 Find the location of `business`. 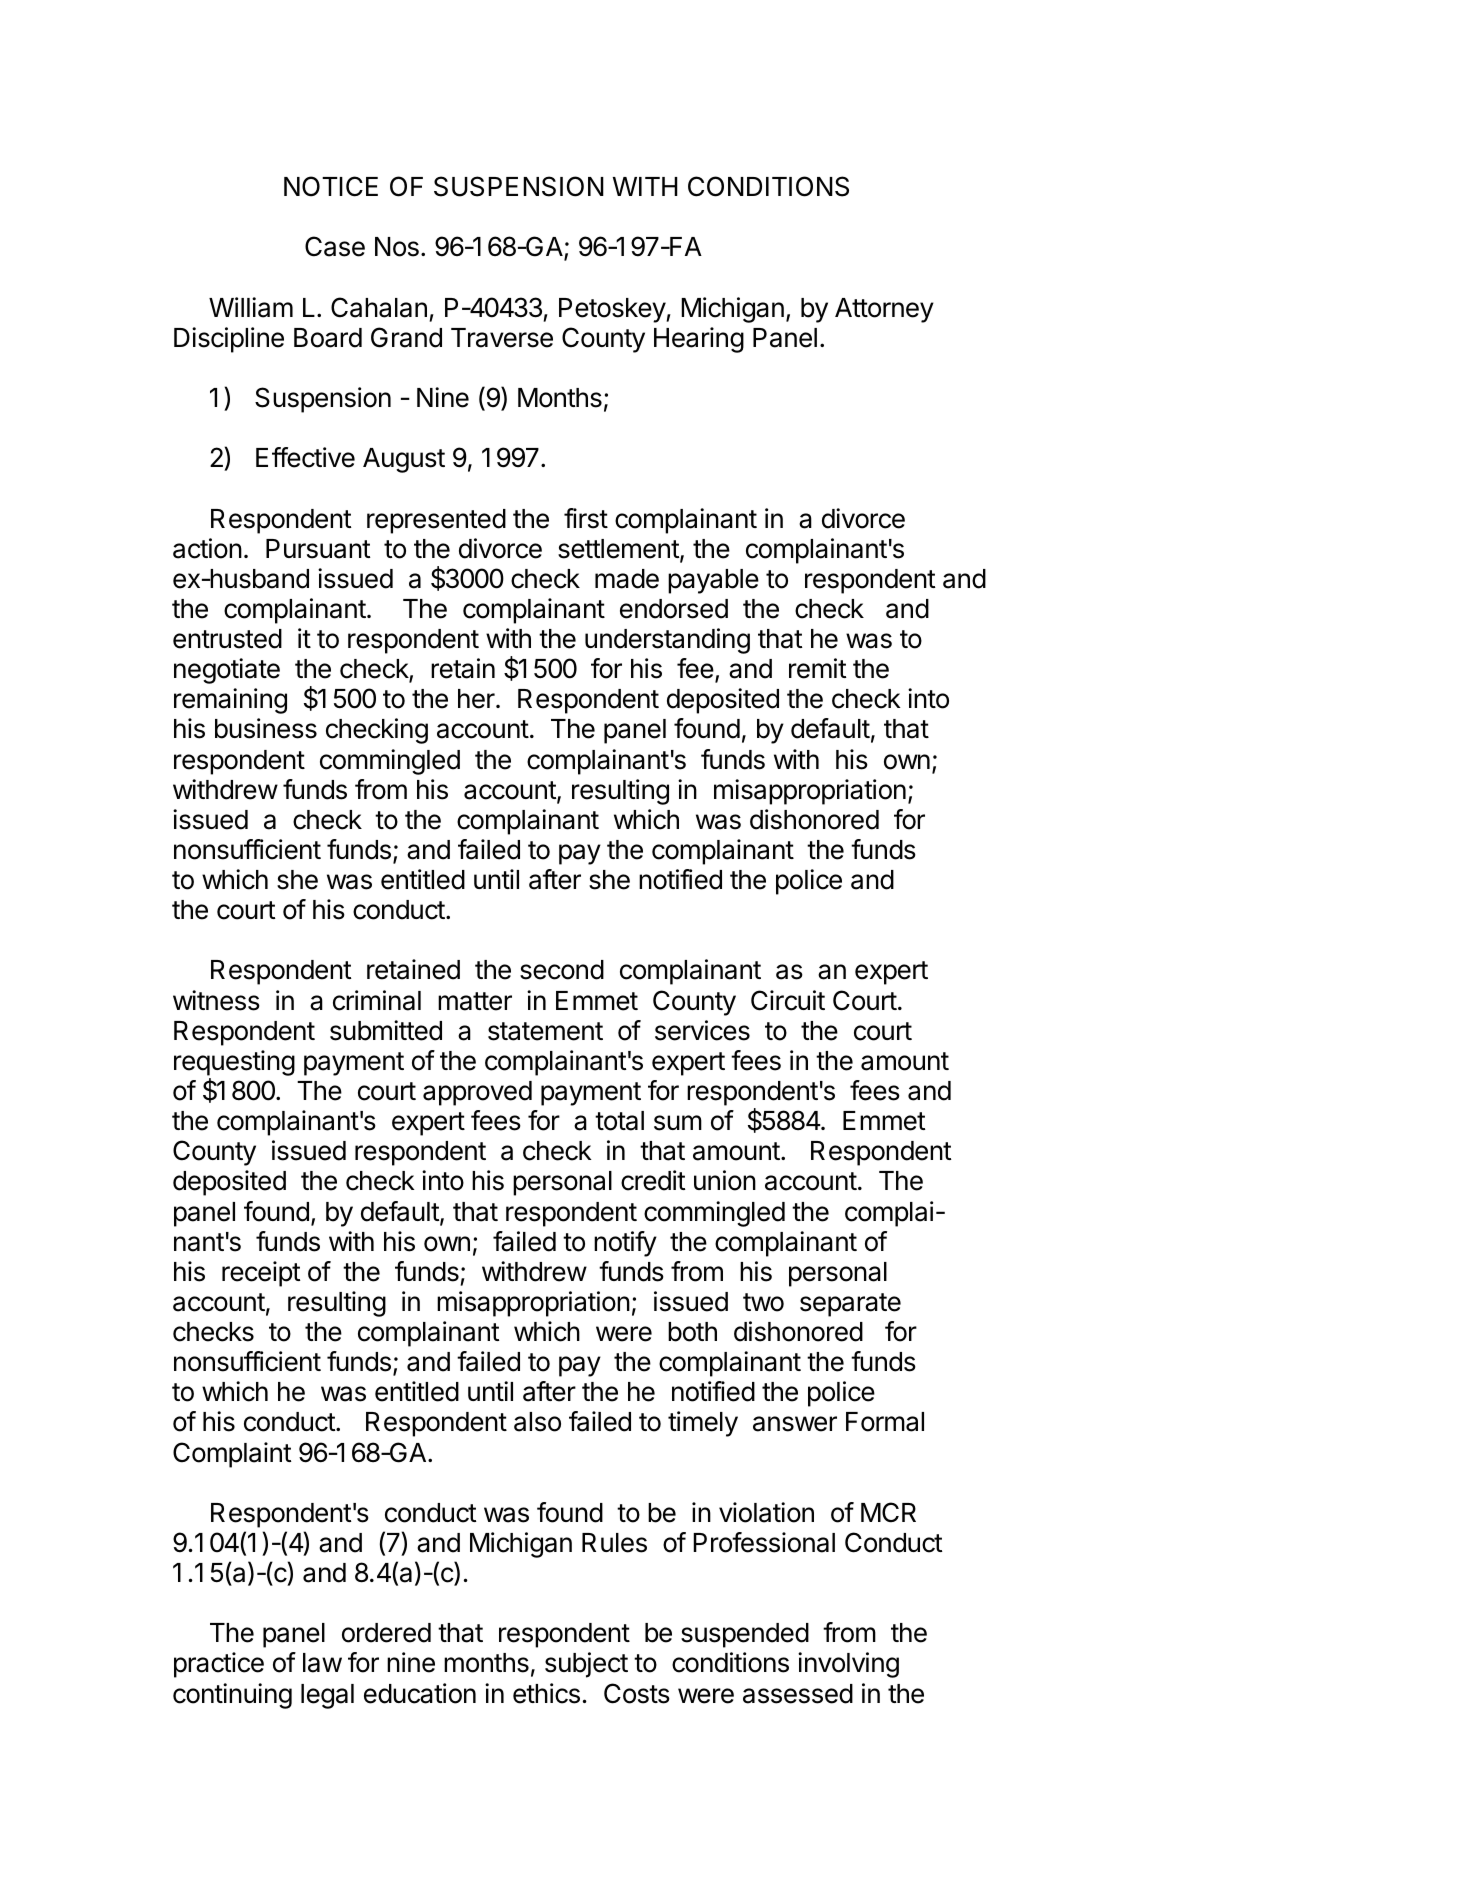

business is located at coordinates (266, 728).
